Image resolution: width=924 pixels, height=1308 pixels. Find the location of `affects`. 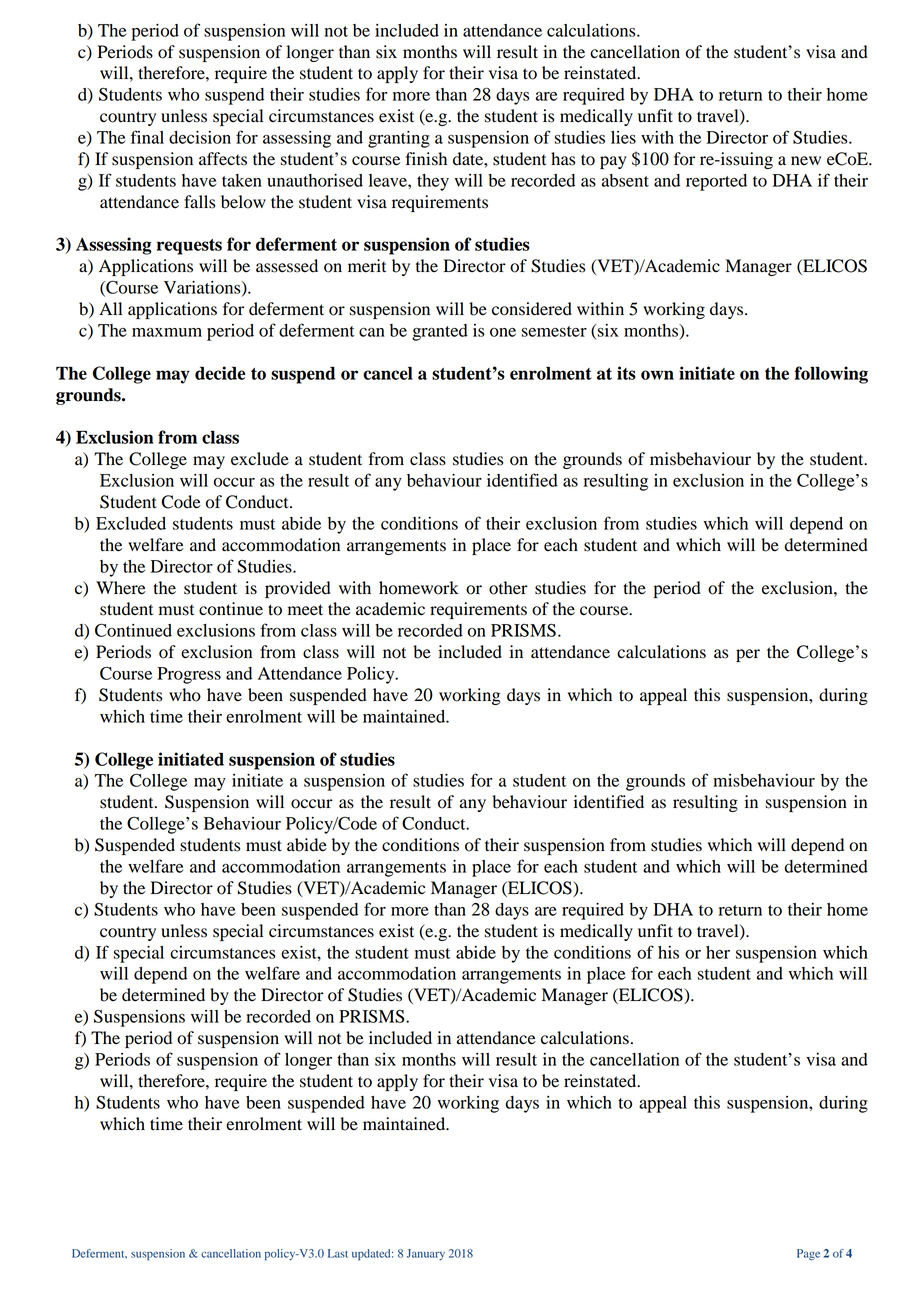

affects is located at coordinates (223, 159).
